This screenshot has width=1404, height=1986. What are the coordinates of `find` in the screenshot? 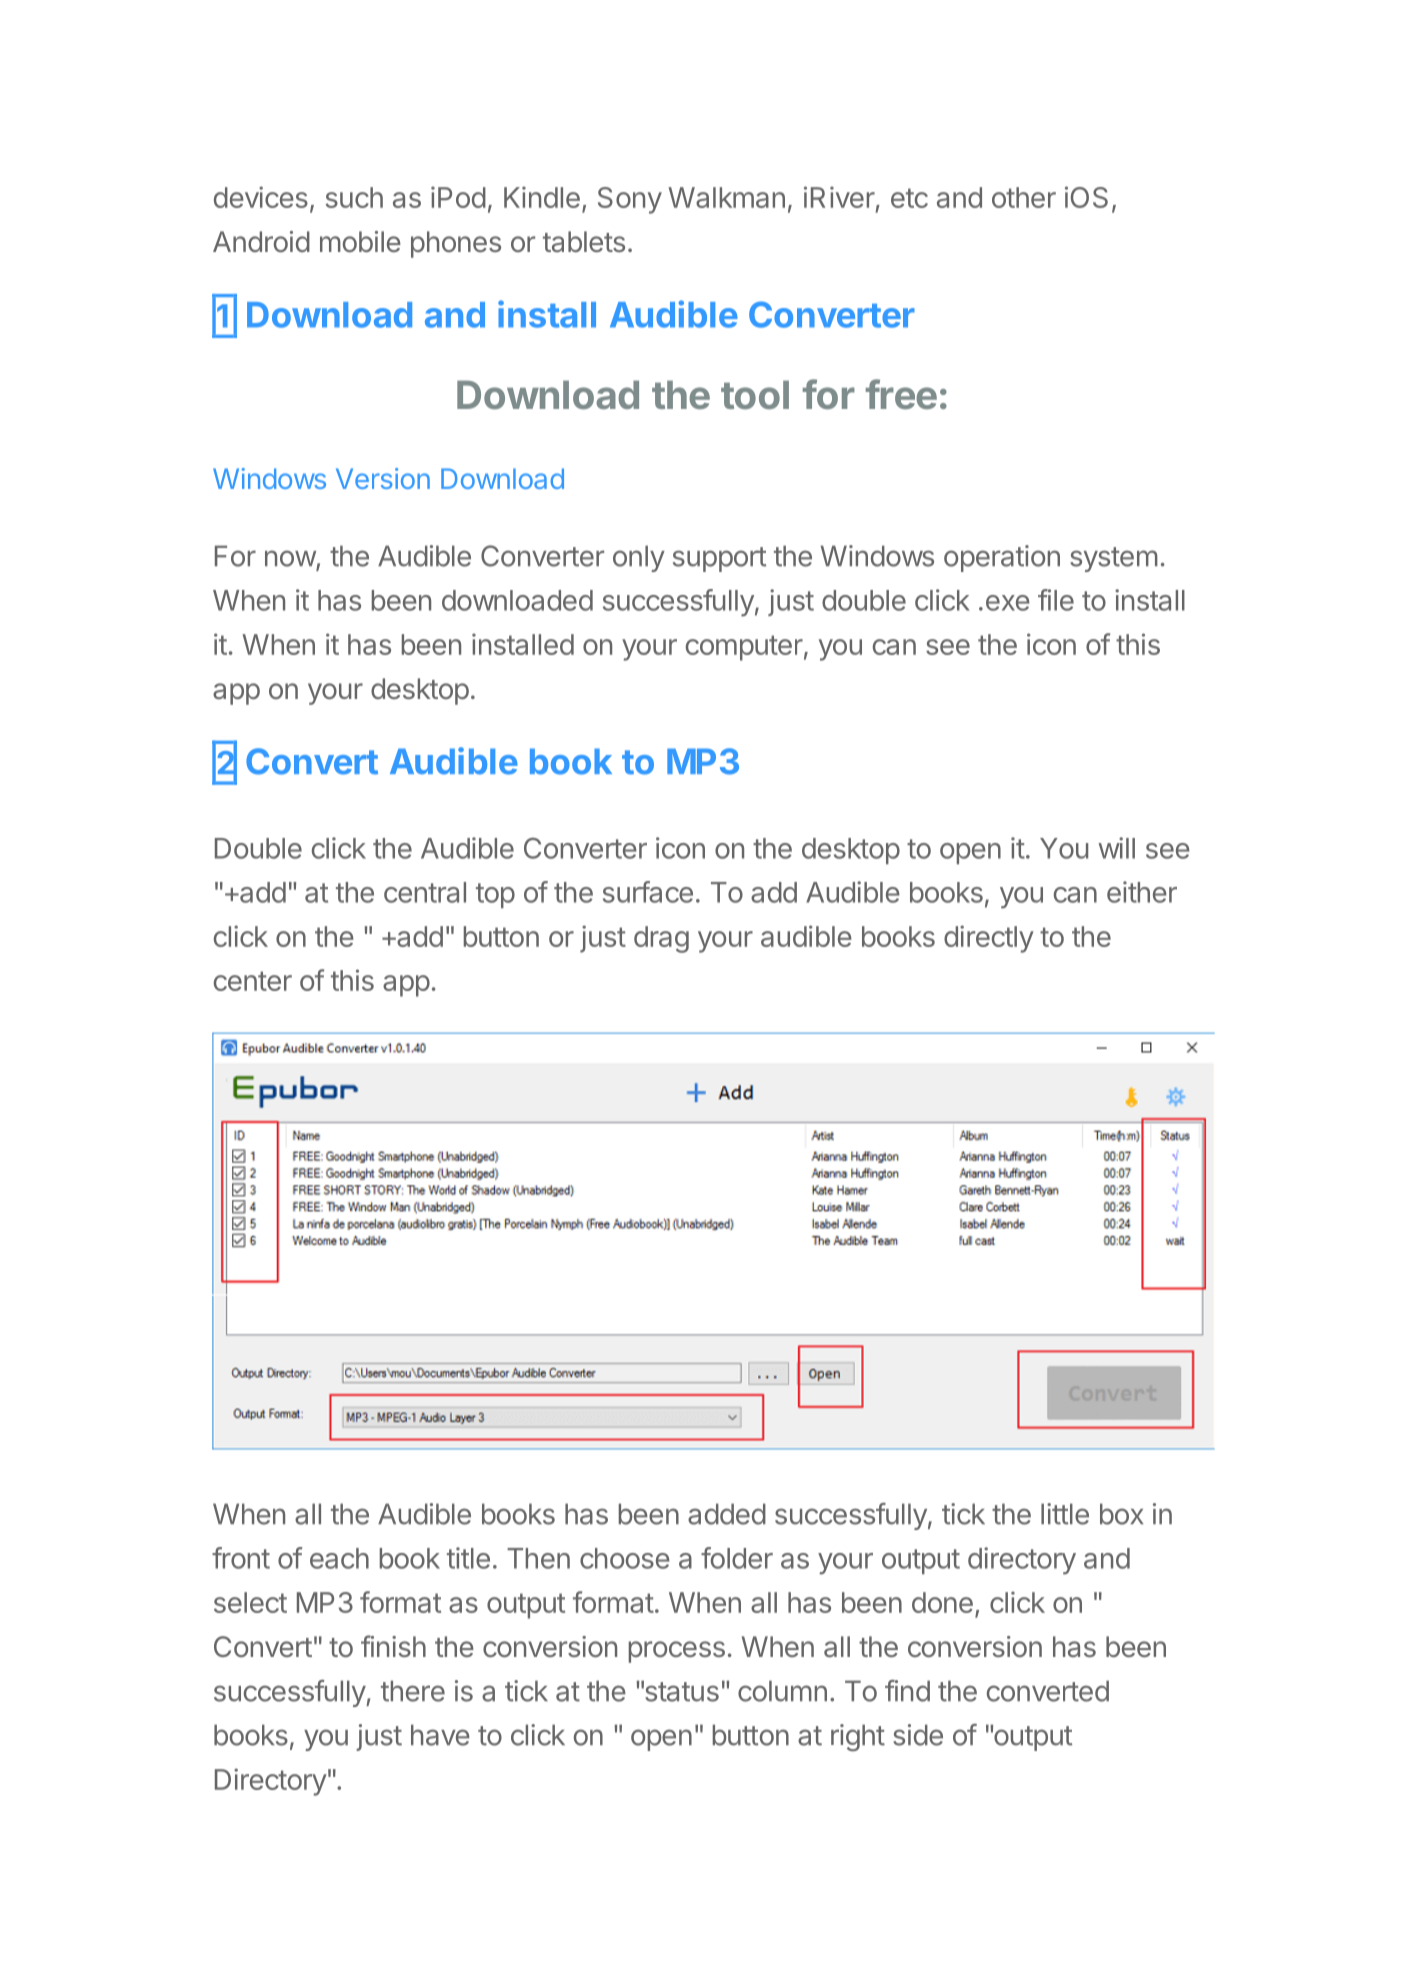 It's located at (907, 1691).
